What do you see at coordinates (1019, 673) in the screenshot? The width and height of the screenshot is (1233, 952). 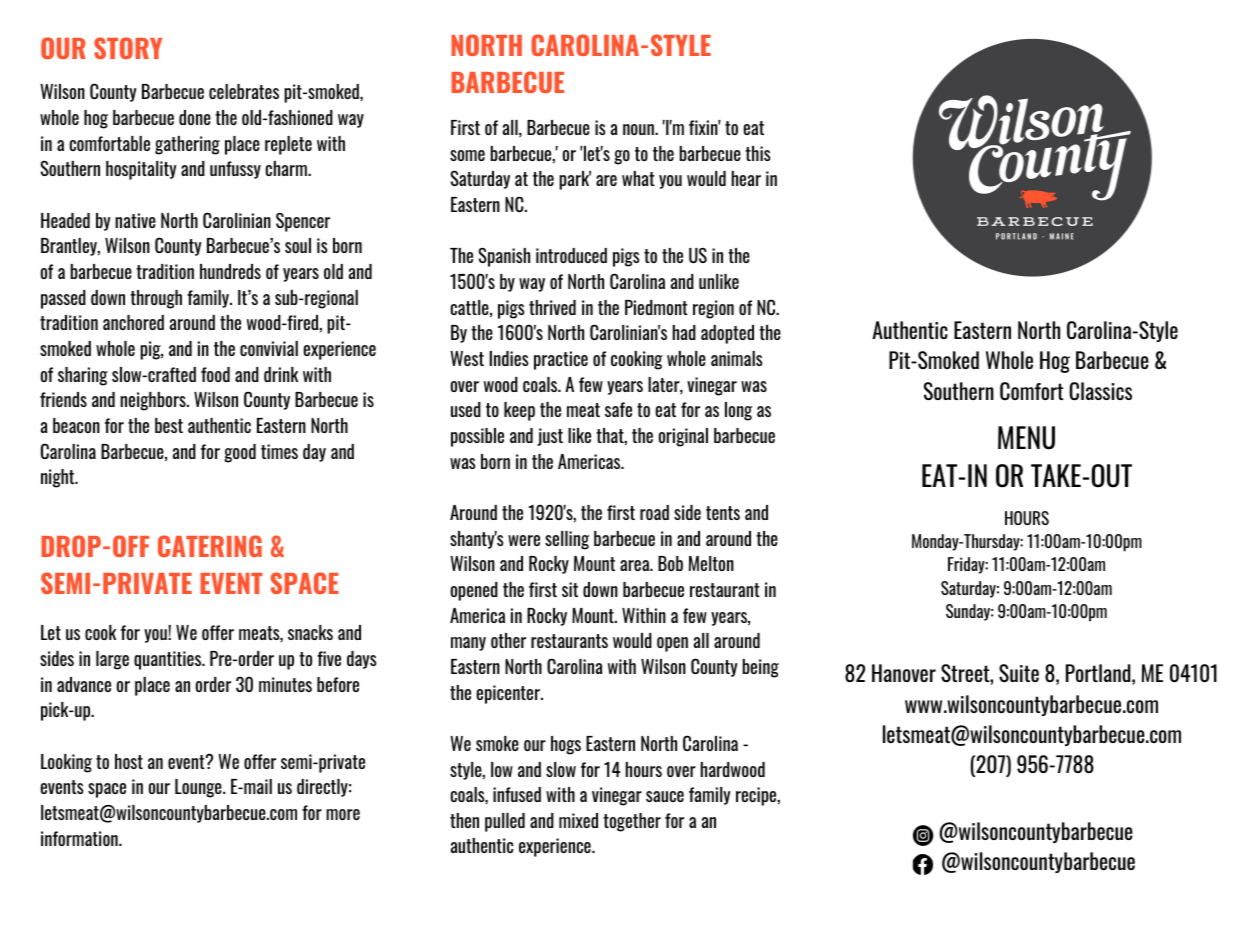 I see `Suite` at bounding box center [1019, 673].
